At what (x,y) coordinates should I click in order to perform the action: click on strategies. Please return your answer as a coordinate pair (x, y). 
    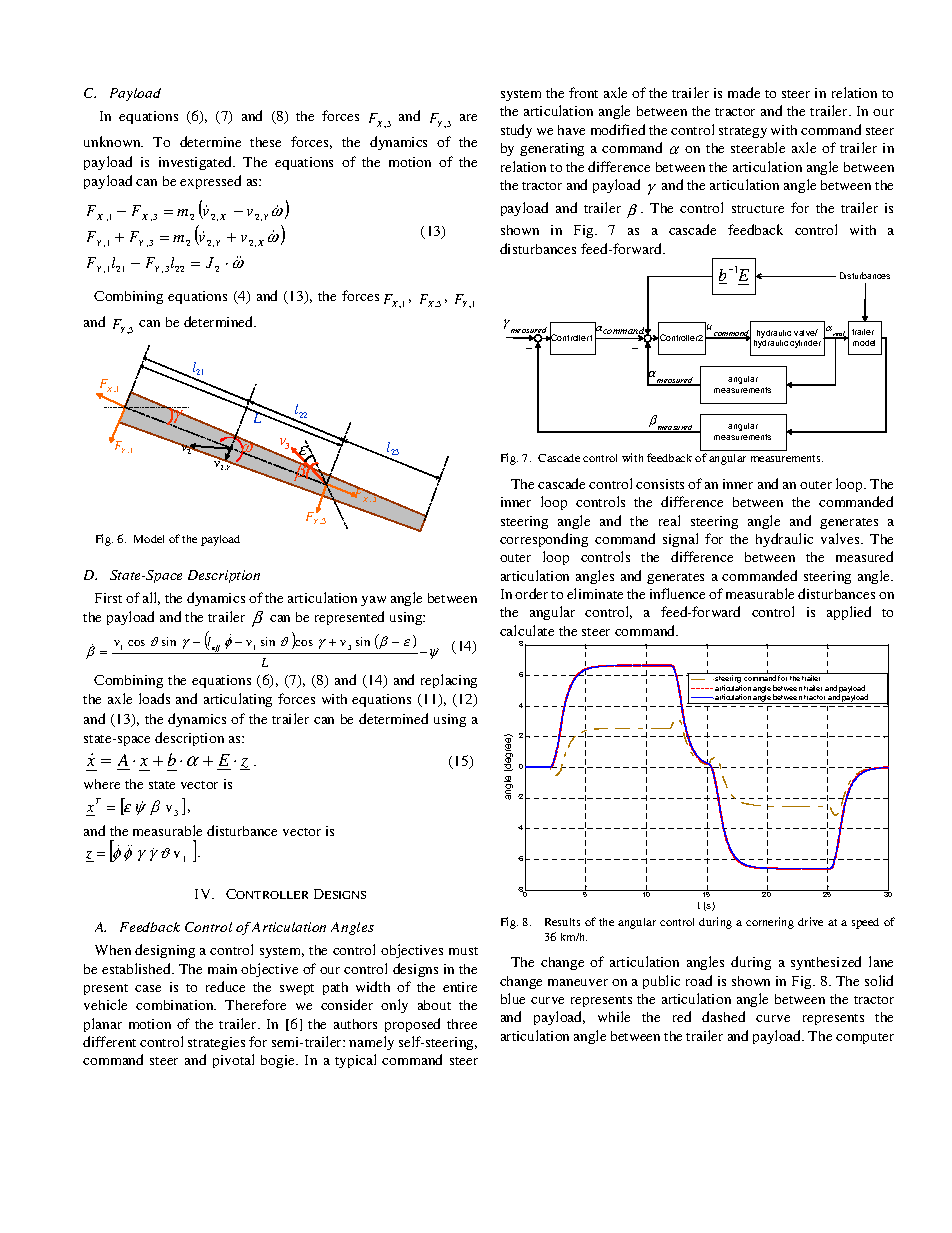
    Looking at the image, I should click on (216, 1043).
